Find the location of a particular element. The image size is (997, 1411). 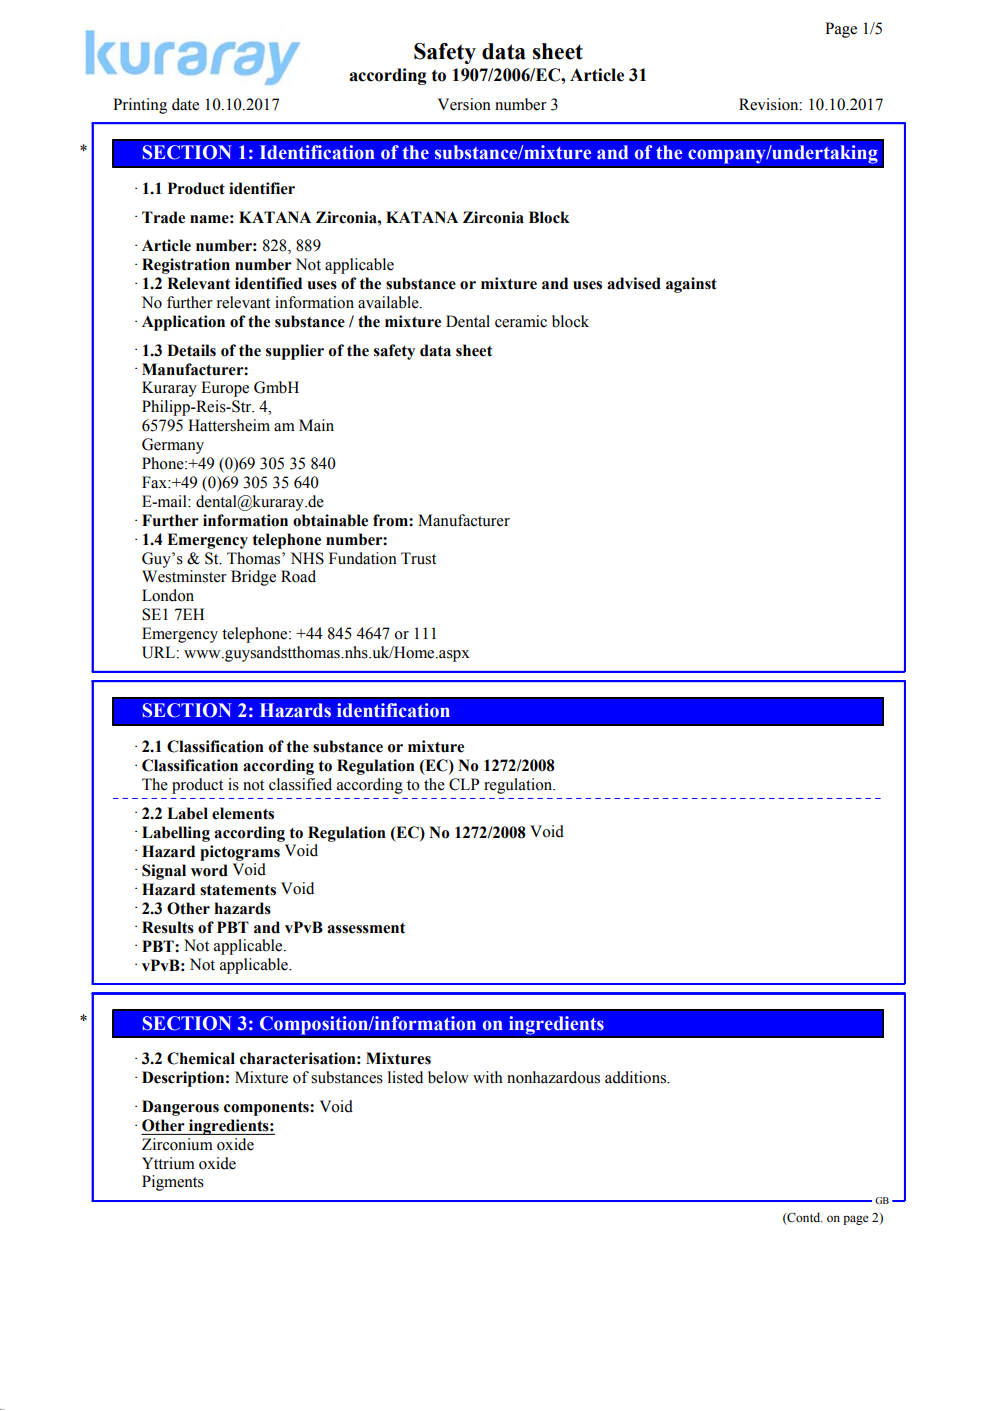

Version is located at coordinates (464, 104).
